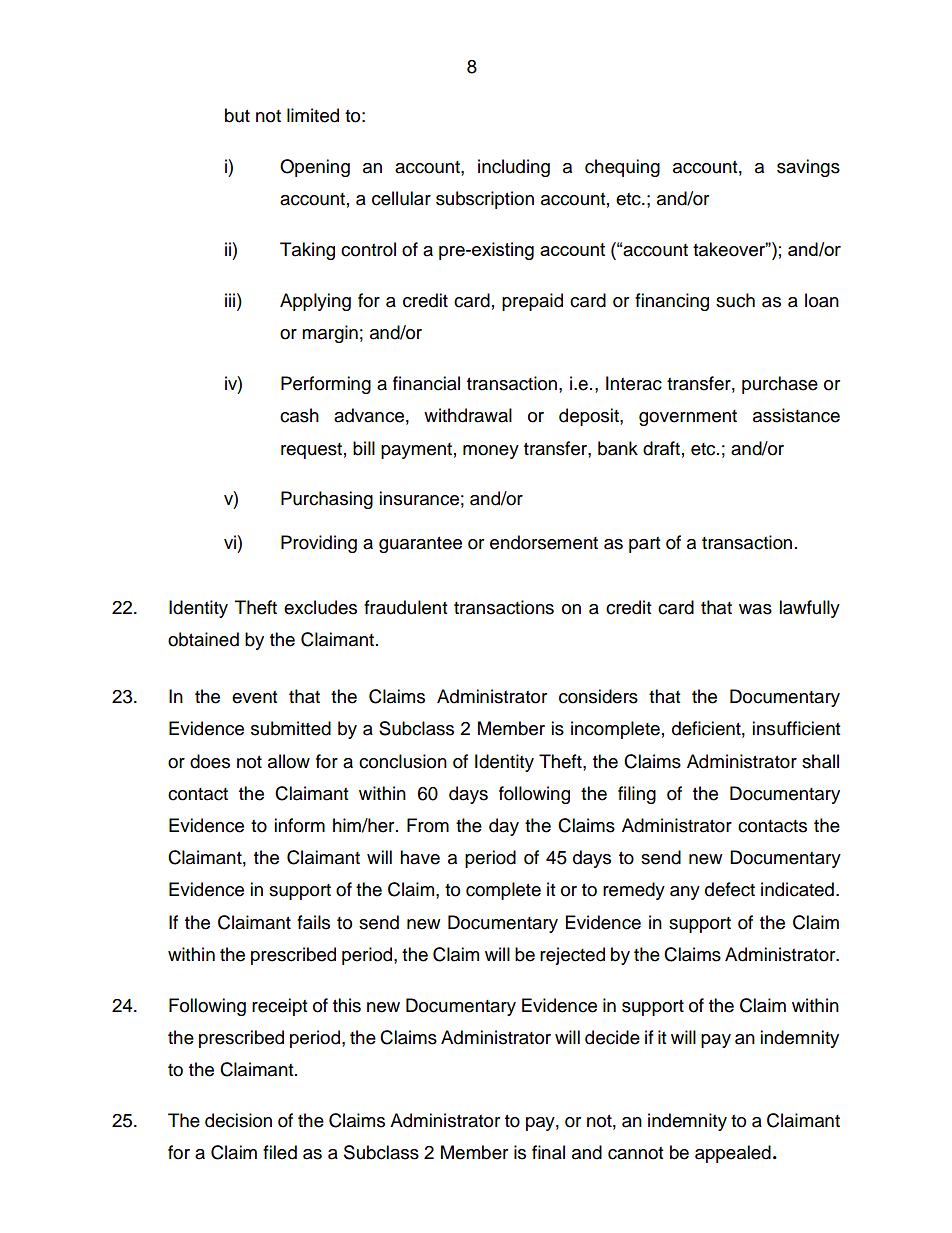  What do you see at coordinates (330, 334) in the screenshot?
I see `margin` at bounding box center [330, 334].
